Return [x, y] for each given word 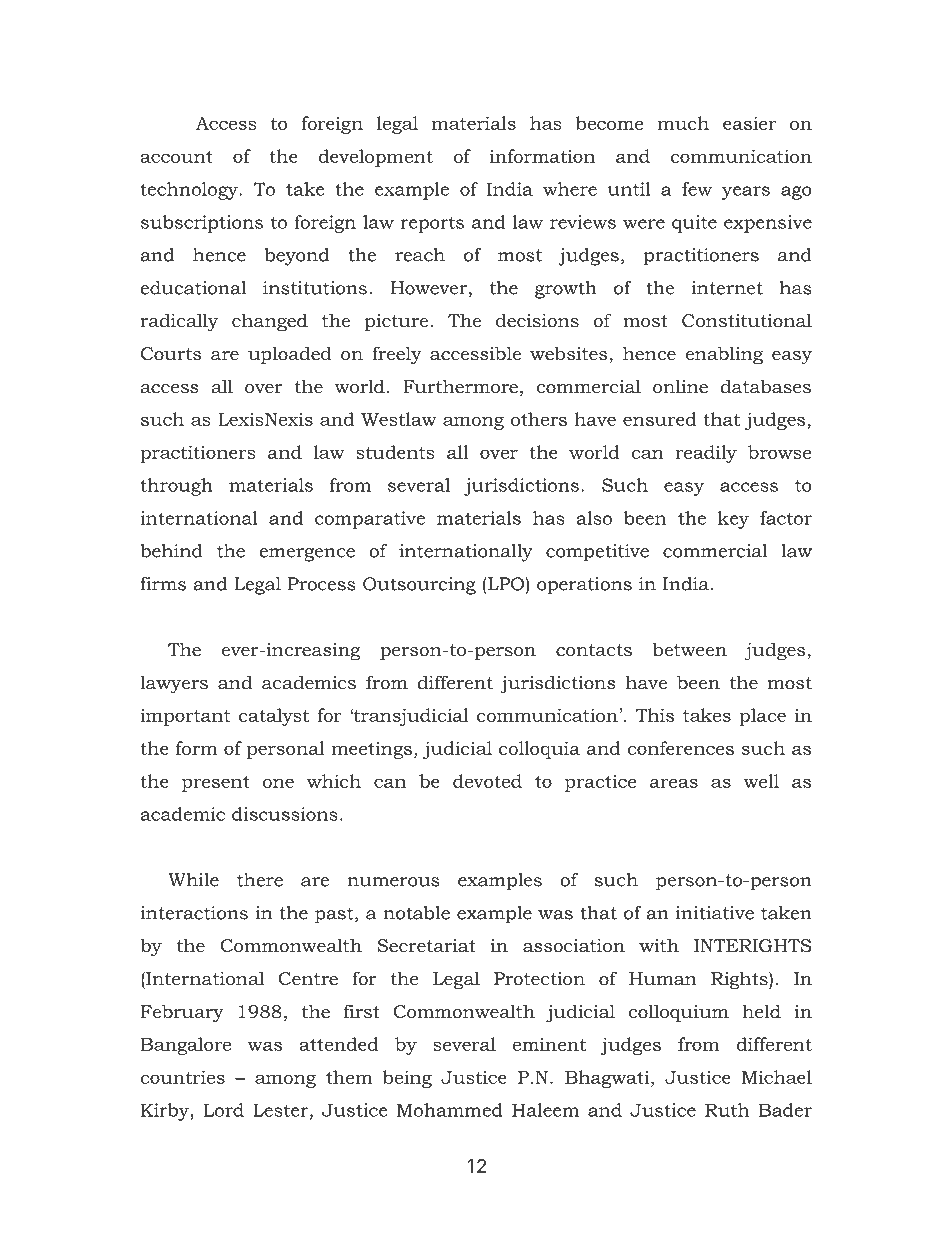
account [176, 157]
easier [749, 123]
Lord [224, 1110]
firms [163, 584]
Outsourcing [419, 586]
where [570, 189]
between [690, 649]
